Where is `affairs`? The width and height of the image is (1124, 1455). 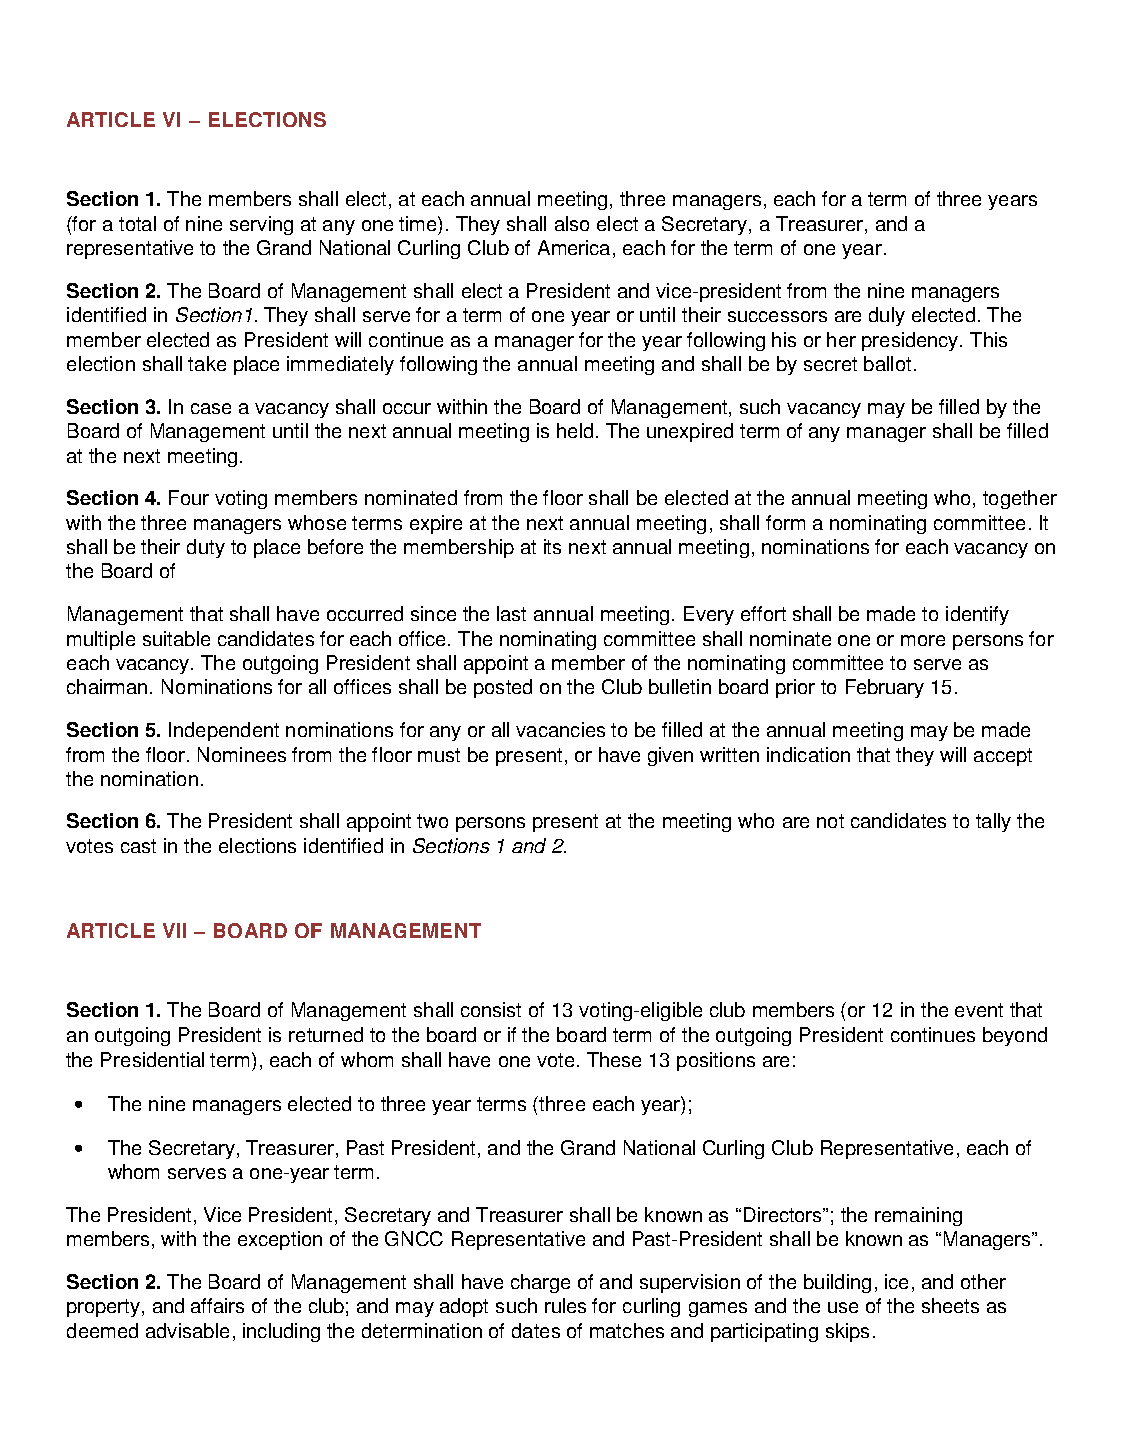 affairs is located at coordinates (217, 1305).
